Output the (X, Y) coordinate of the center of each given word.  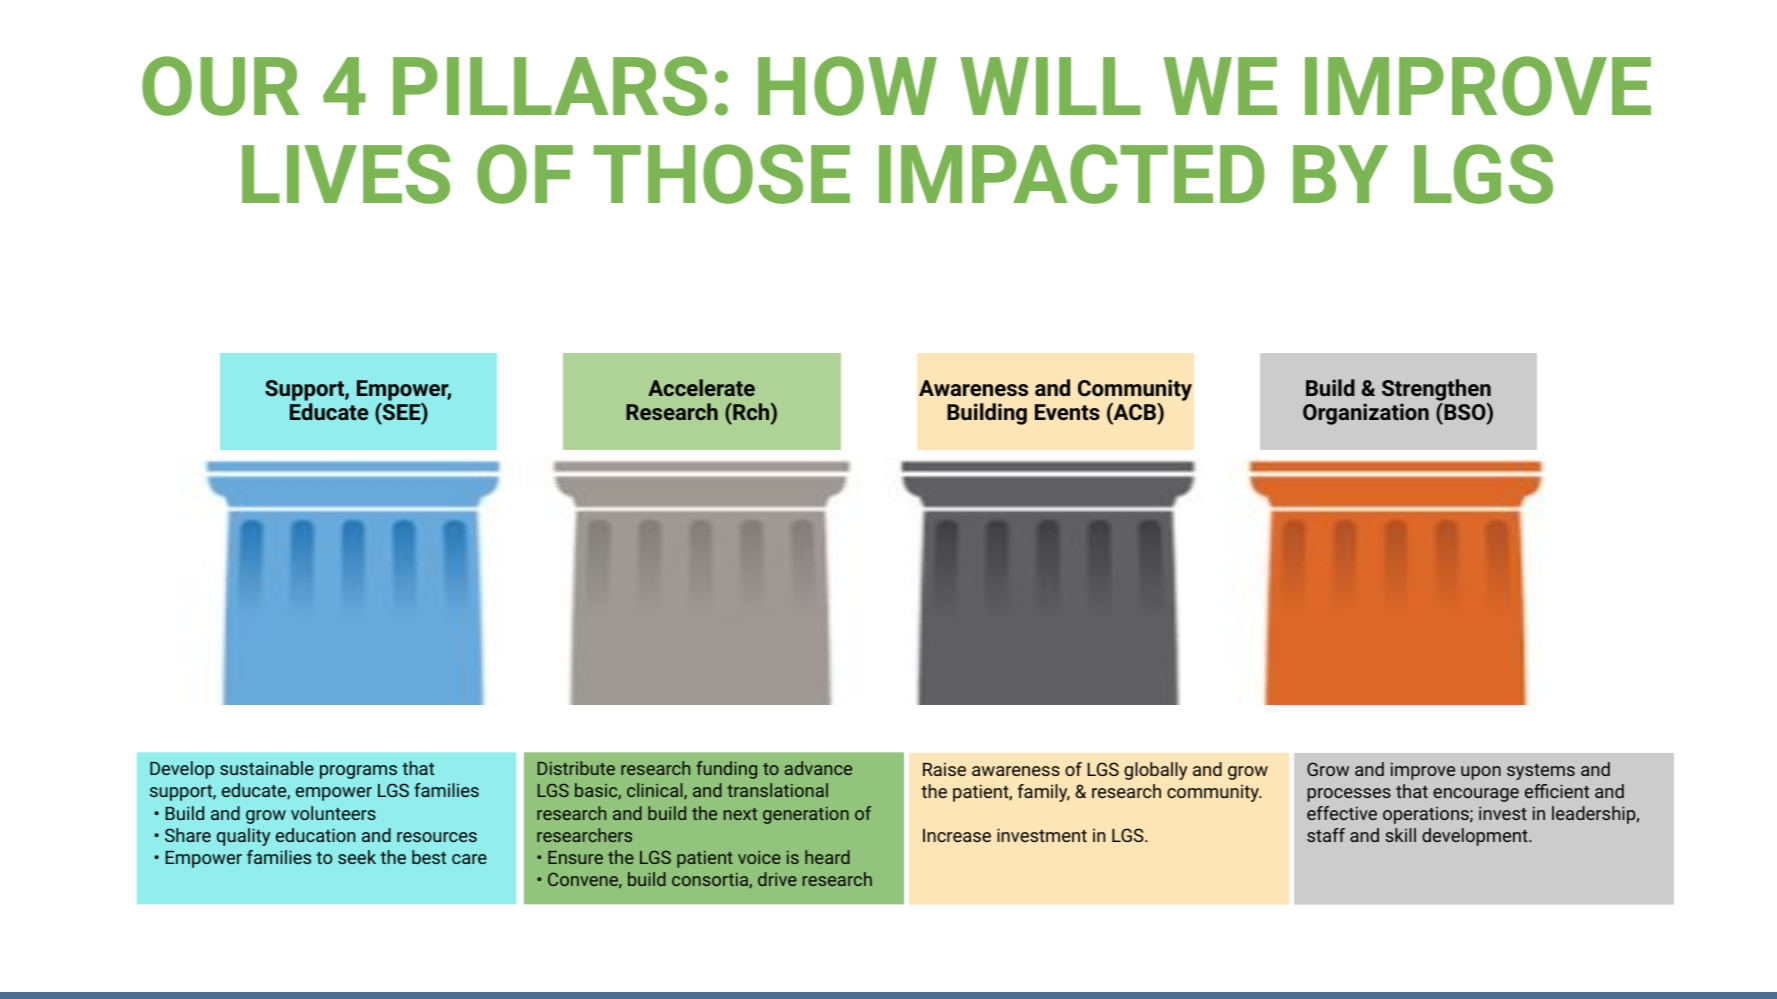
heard (827, 857)
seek (357, 857)
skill (1400, 835)
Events (1067, 412)
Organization (1366, 414)
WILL (1050, 86)
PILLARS (550, 86)
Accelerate (701, 387)
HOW (847, 86)
